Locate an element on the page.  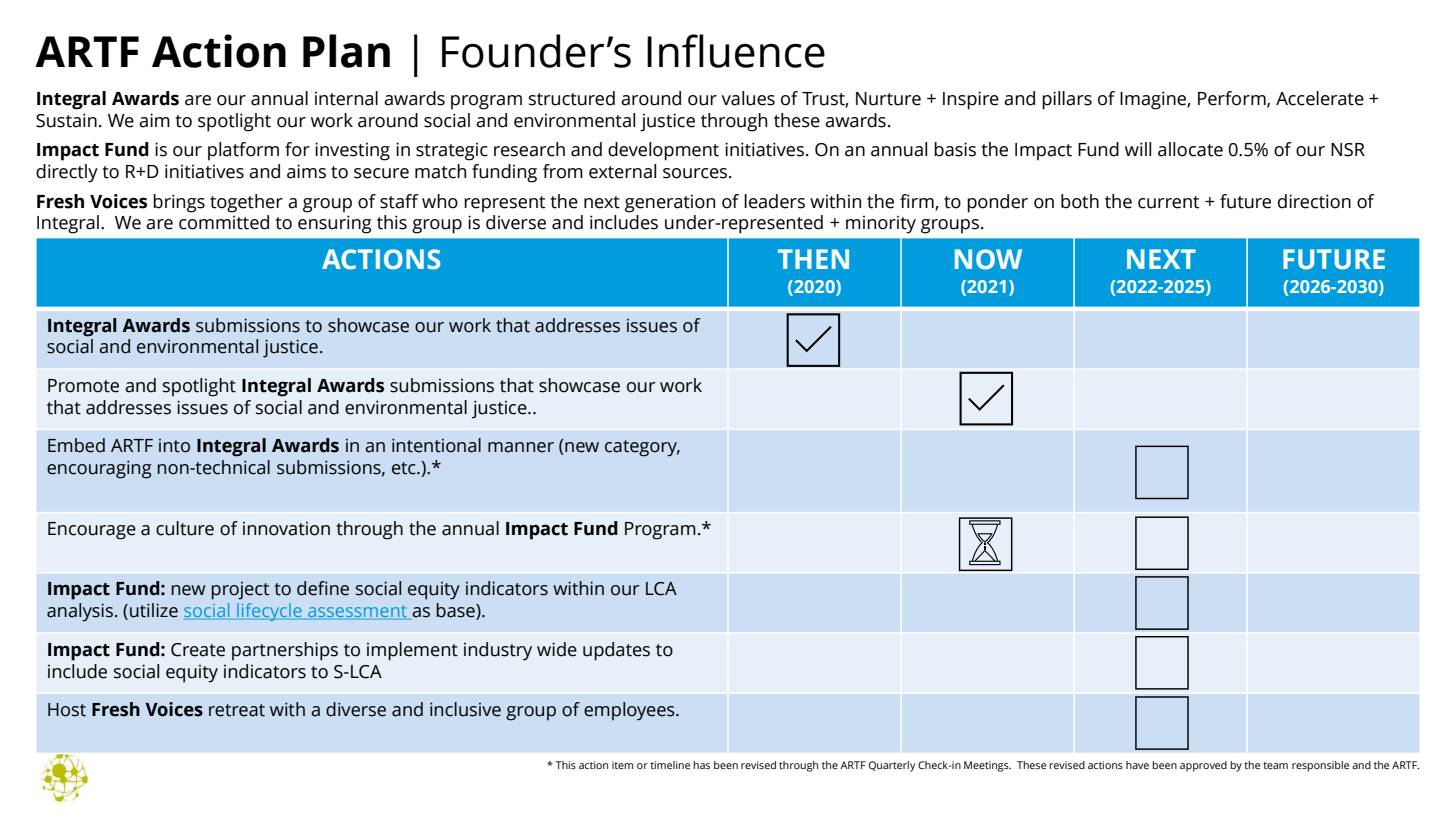
Influence is located at coordinates (736, 51).
